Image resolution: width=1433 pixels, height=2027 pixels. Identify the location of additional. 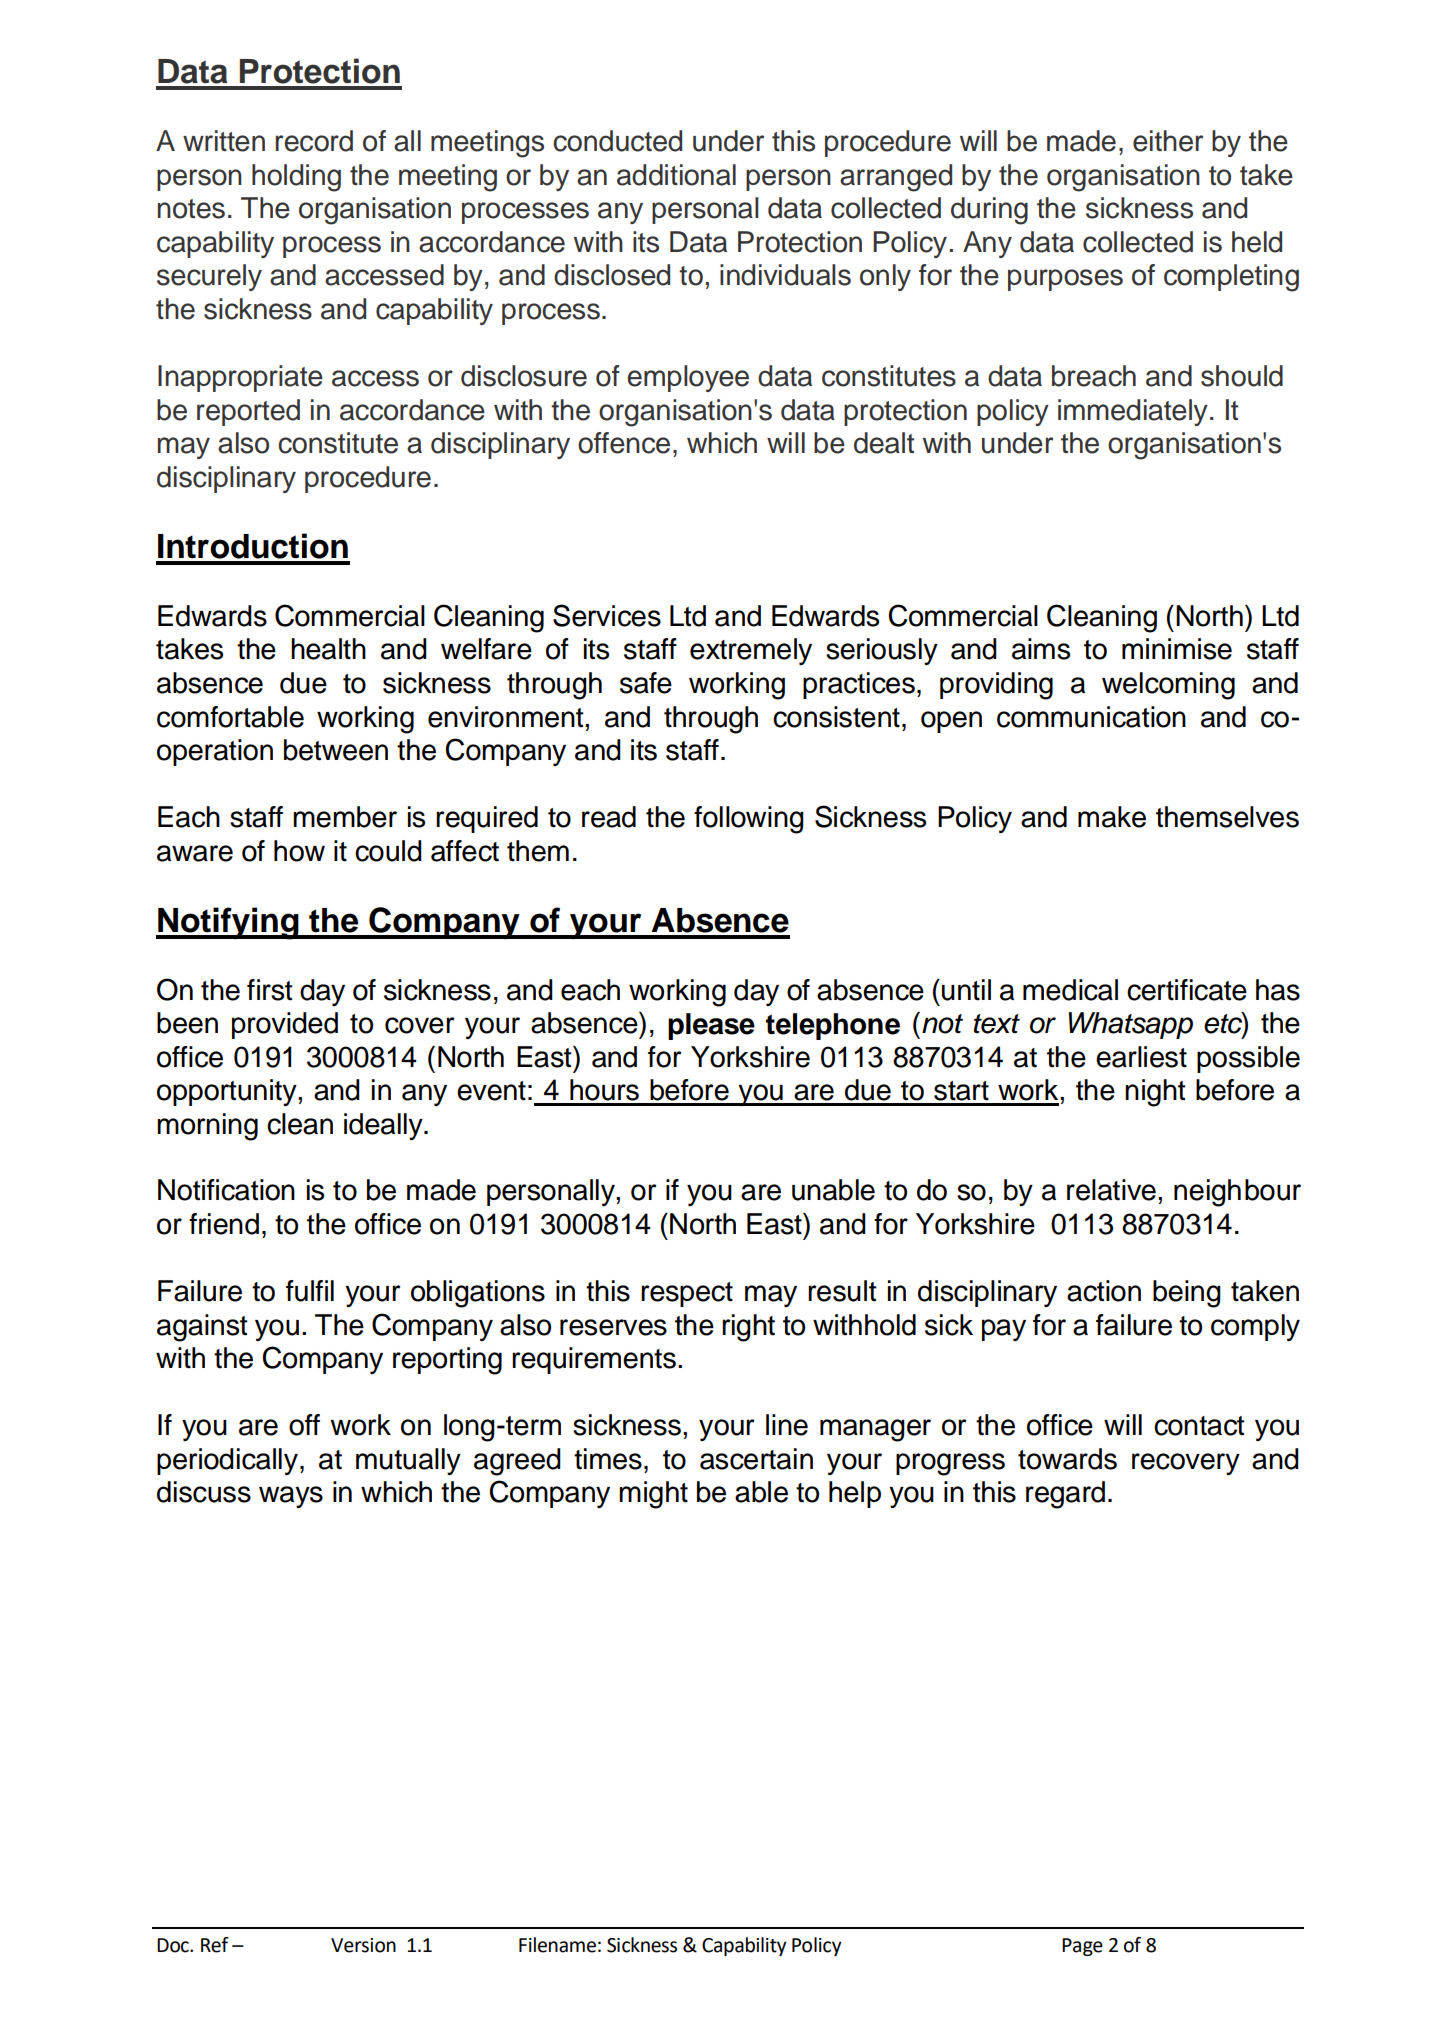
(676, 175).
